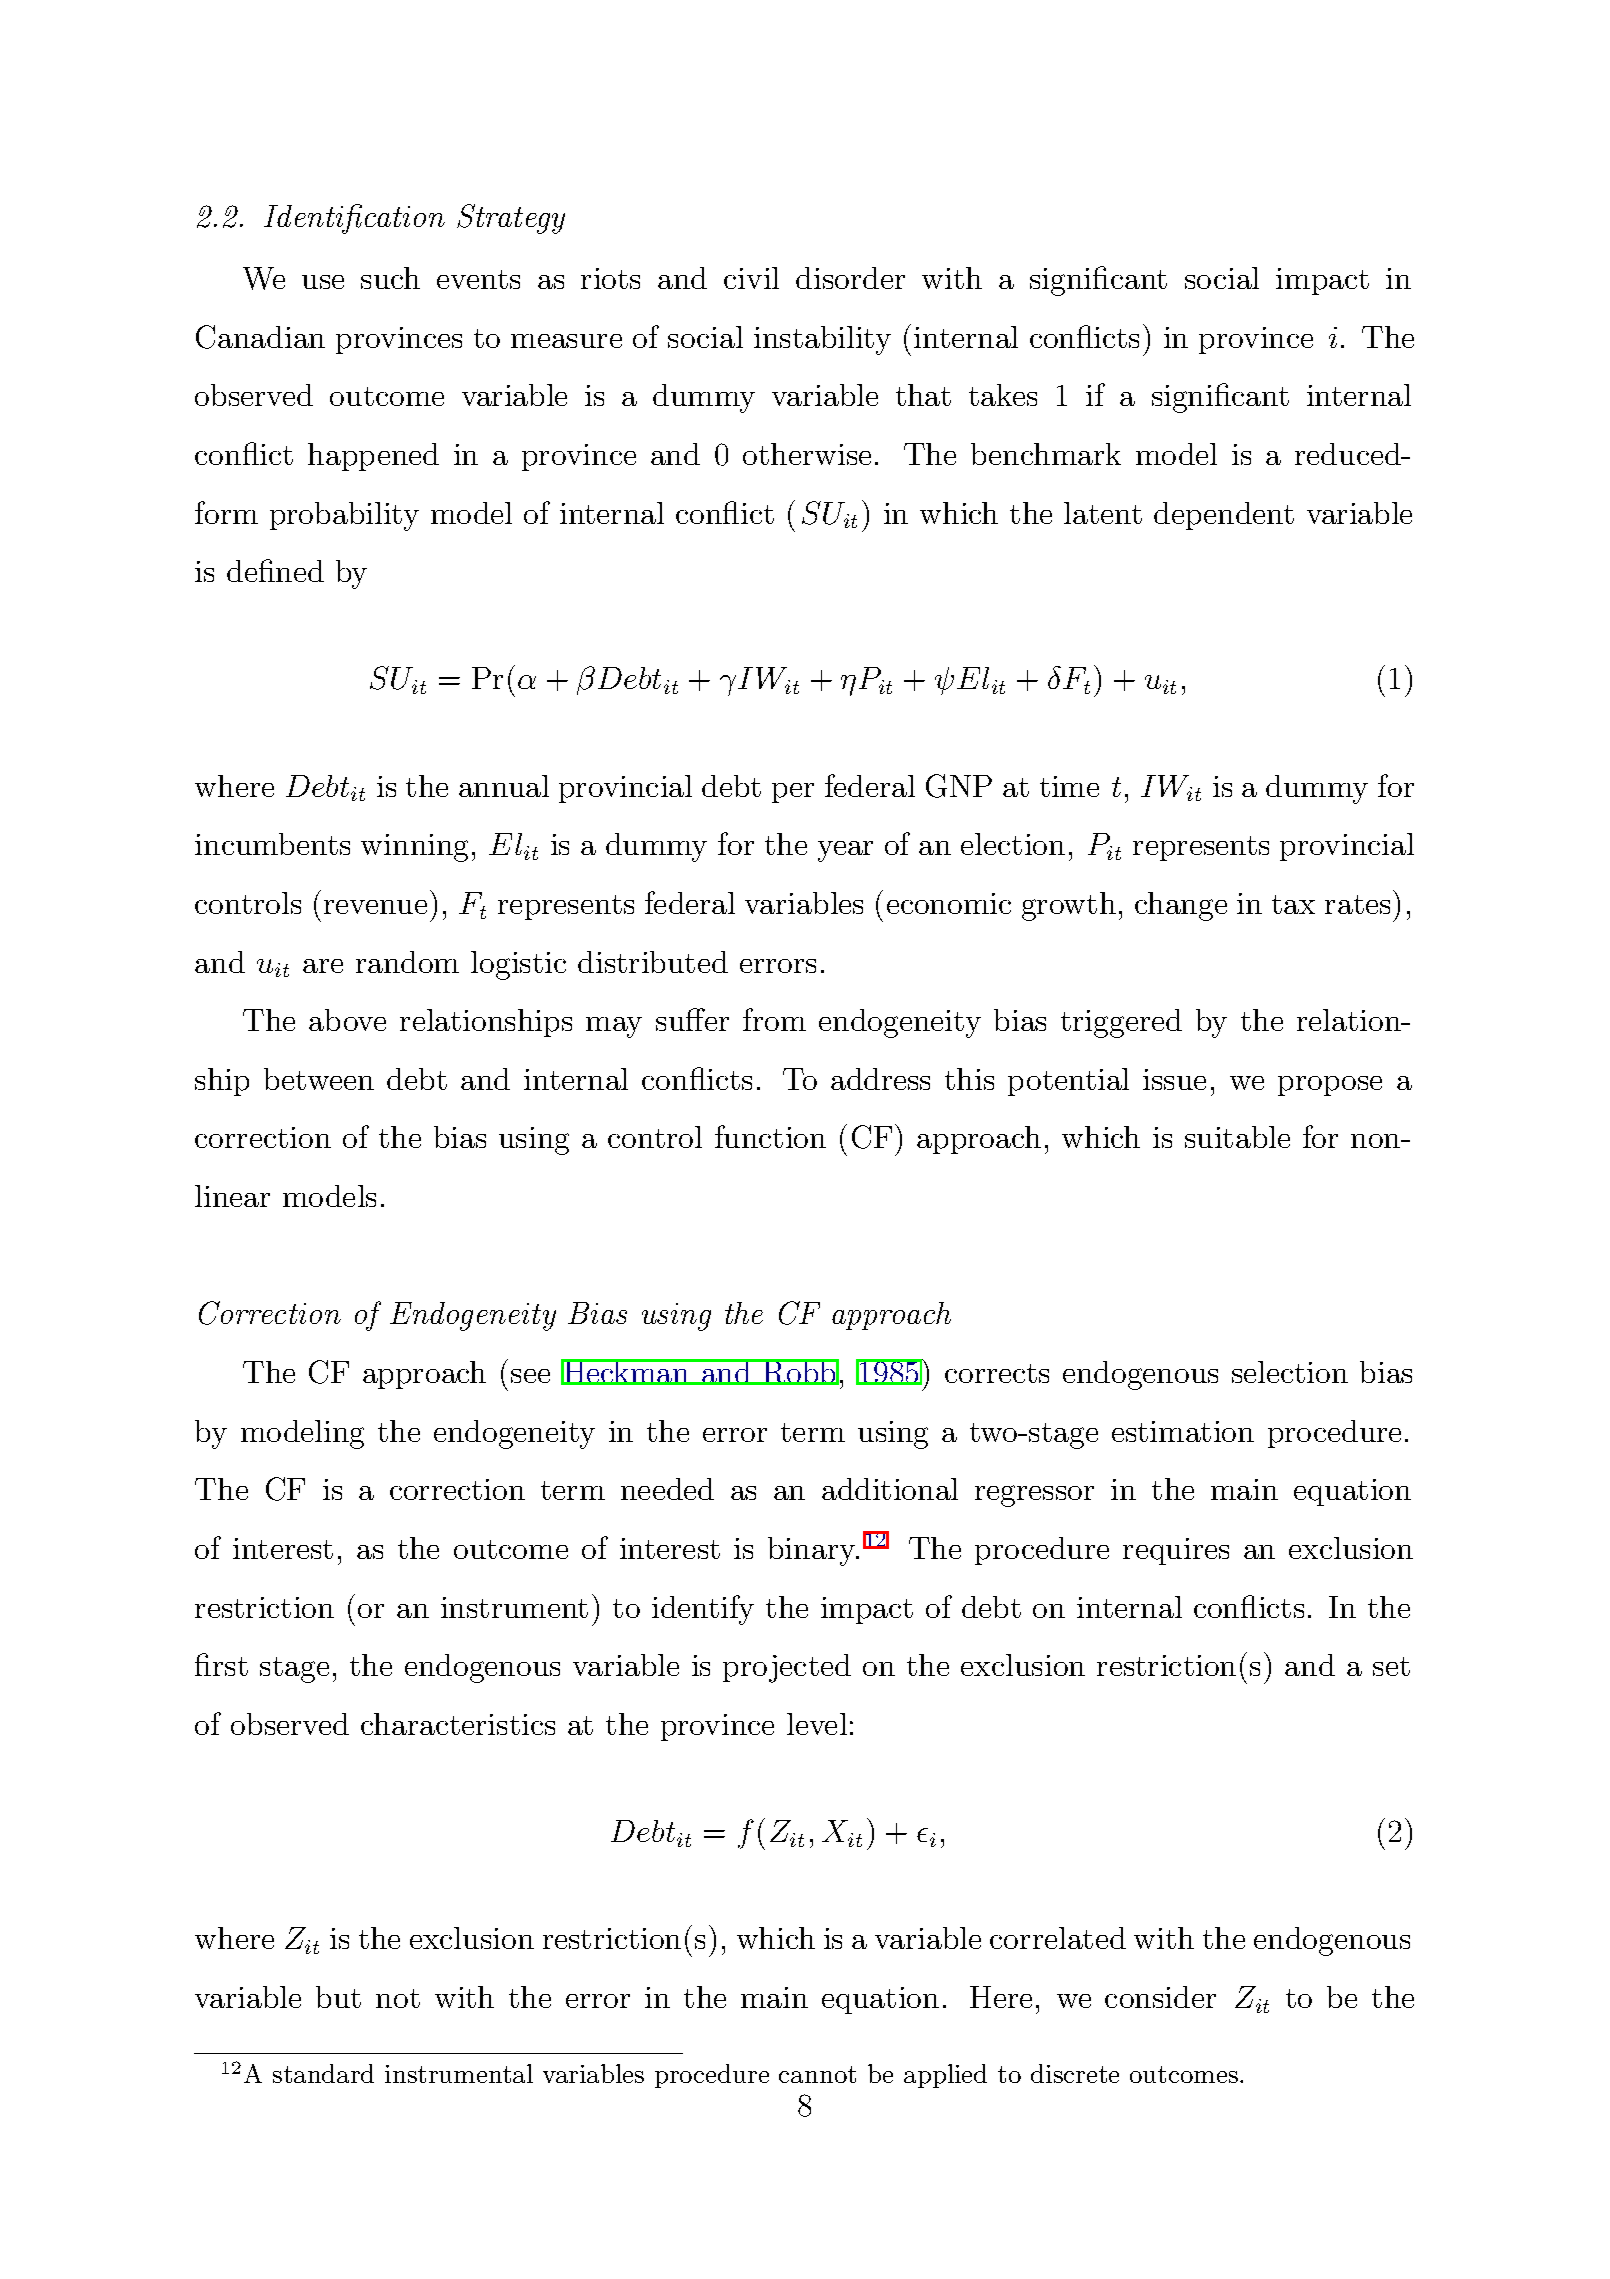 The image size is (1610, 2279). Describe the element at coordinates (890, 1489) in the screenshot. I see `additional` at that location.
